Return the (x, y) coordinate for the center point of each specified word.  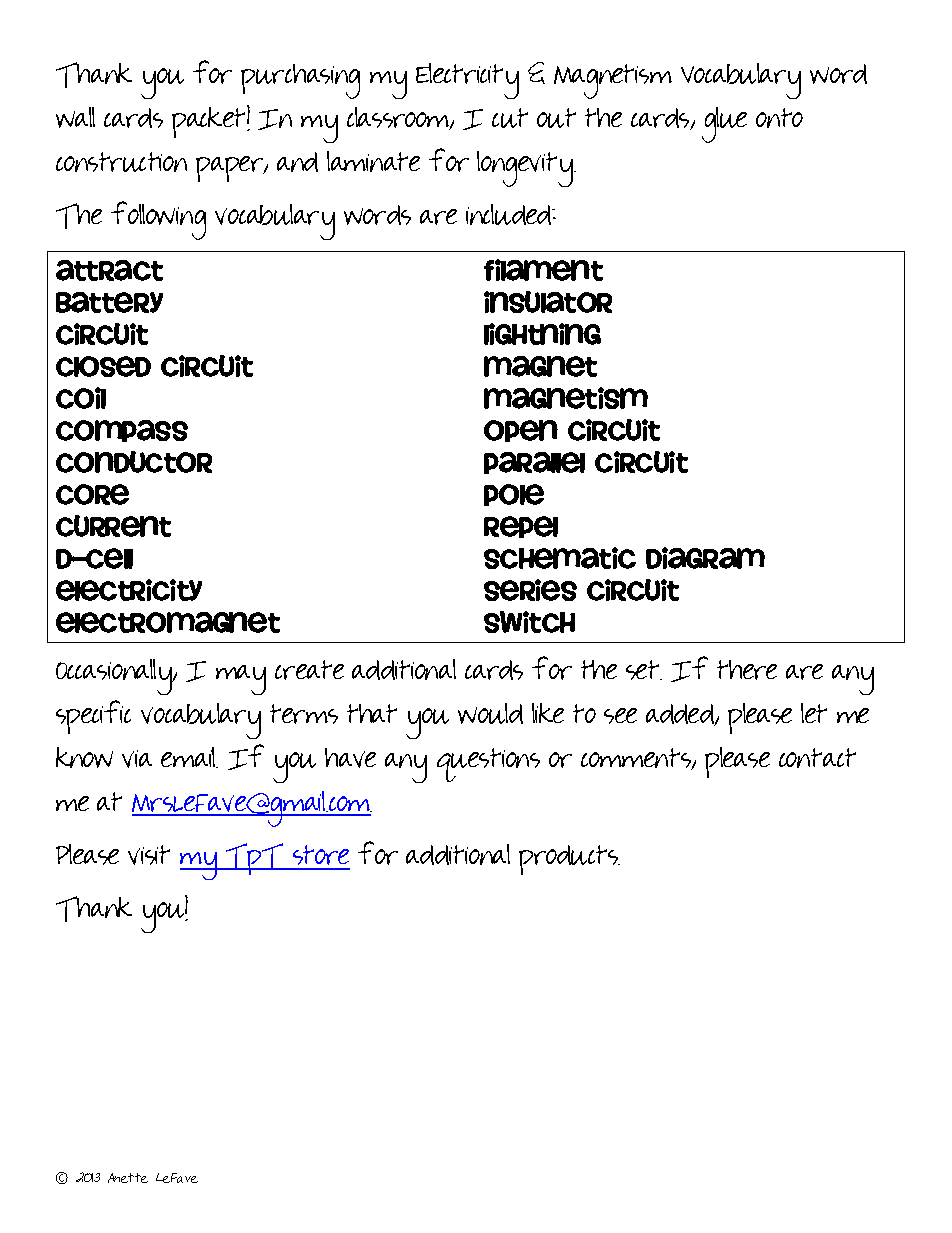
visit (149, 855)
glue (724, 125)
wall (75, 117)
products (569, 860)
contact (817, 758)
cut (510, 118)
